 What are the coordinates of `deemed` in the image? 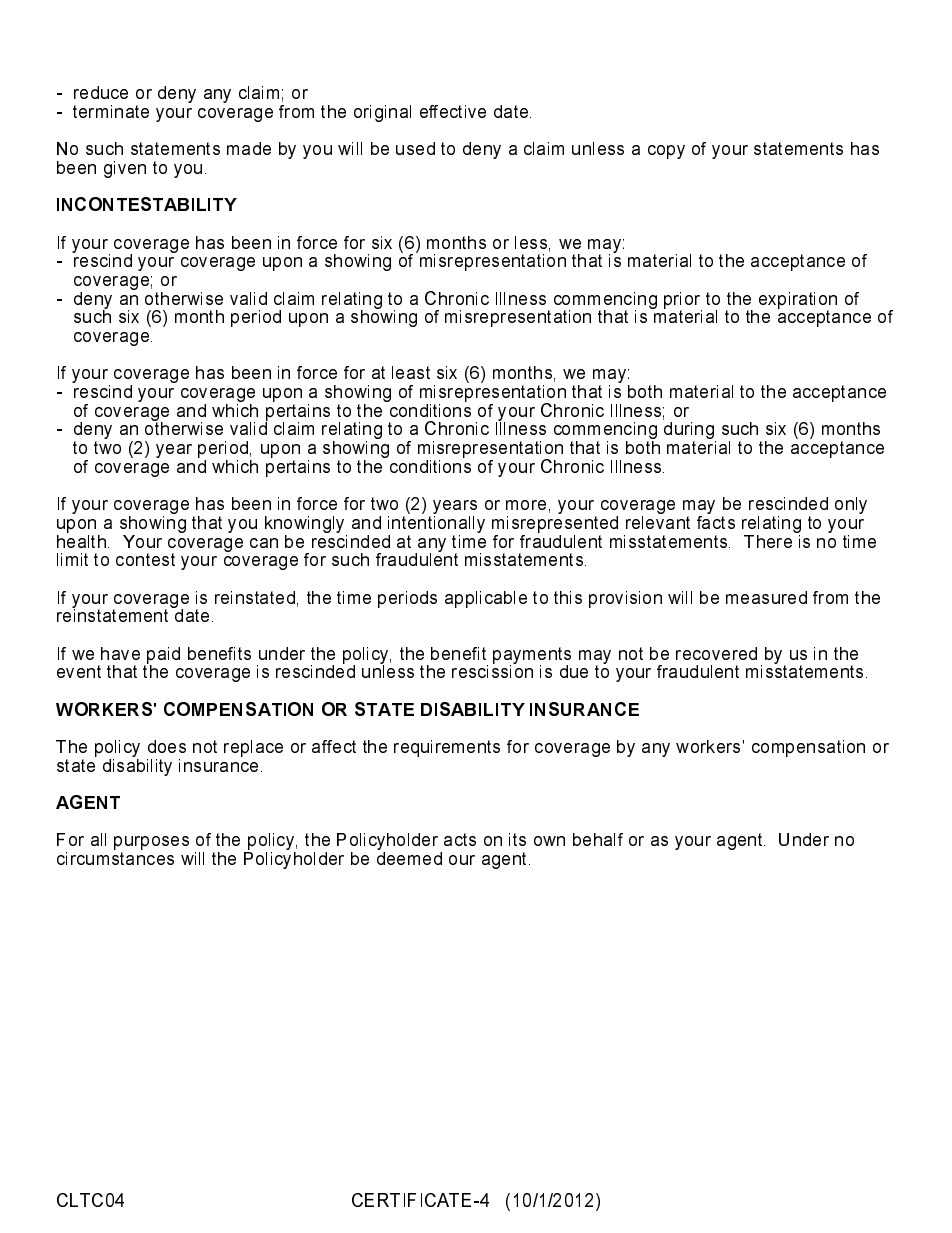 It's located at (409, 857).
